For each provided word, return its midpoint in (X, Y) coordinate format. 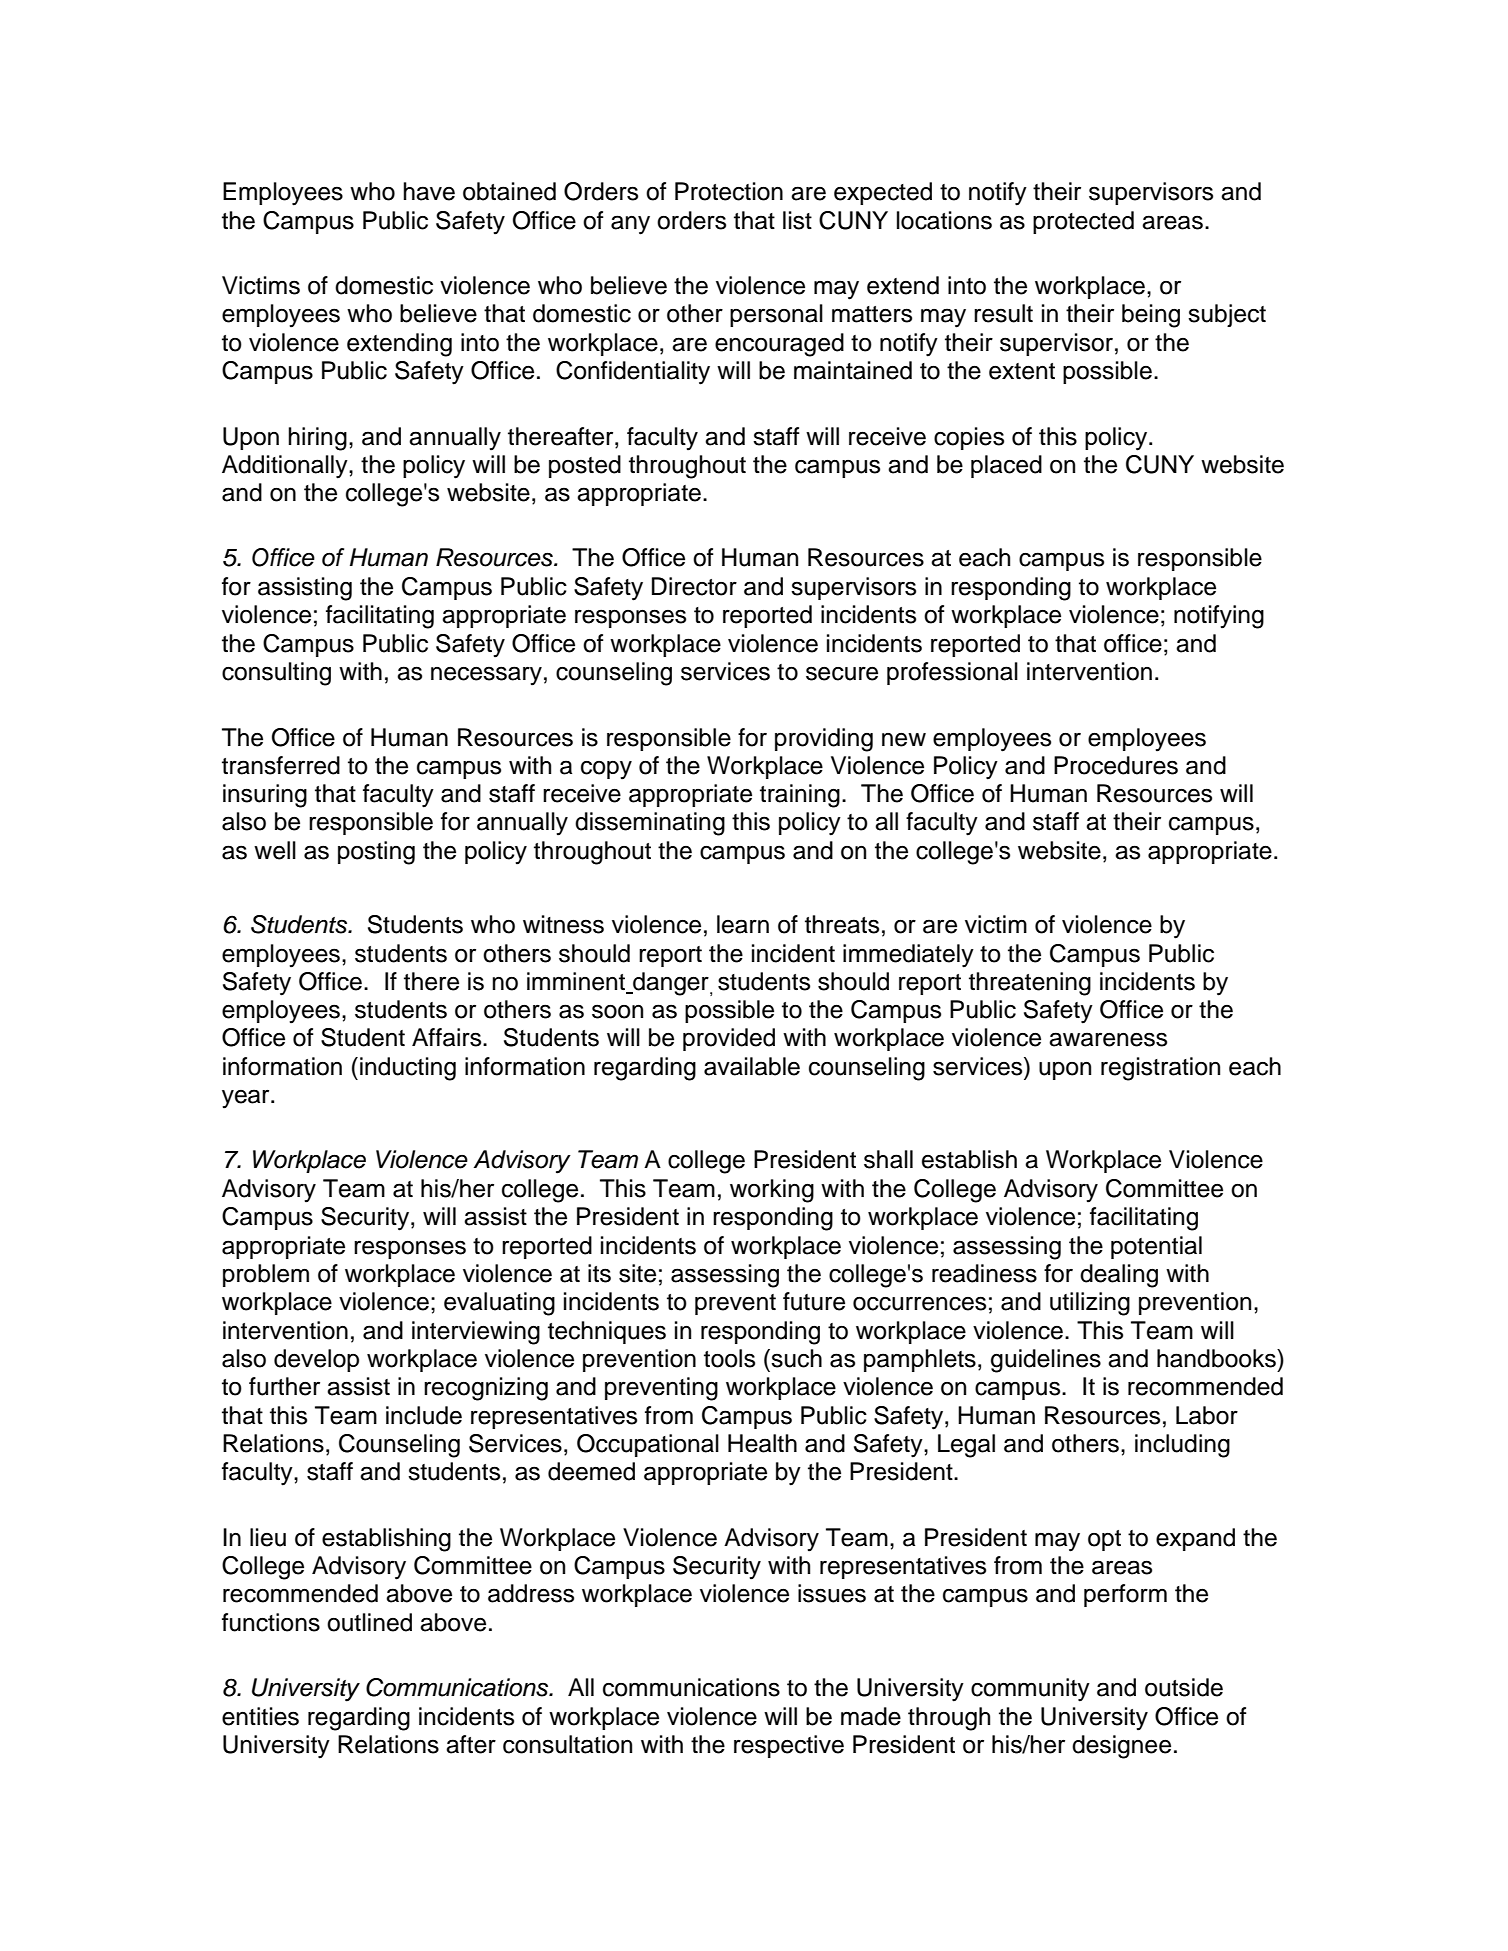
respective (789, 1746)
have (429, 191)
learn (743, 924)
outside (1184, 1687)
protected (1083, 222)
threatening (1030, 984)
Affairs (448, 1037)
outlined (369, 1622)
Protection (729, 191)
